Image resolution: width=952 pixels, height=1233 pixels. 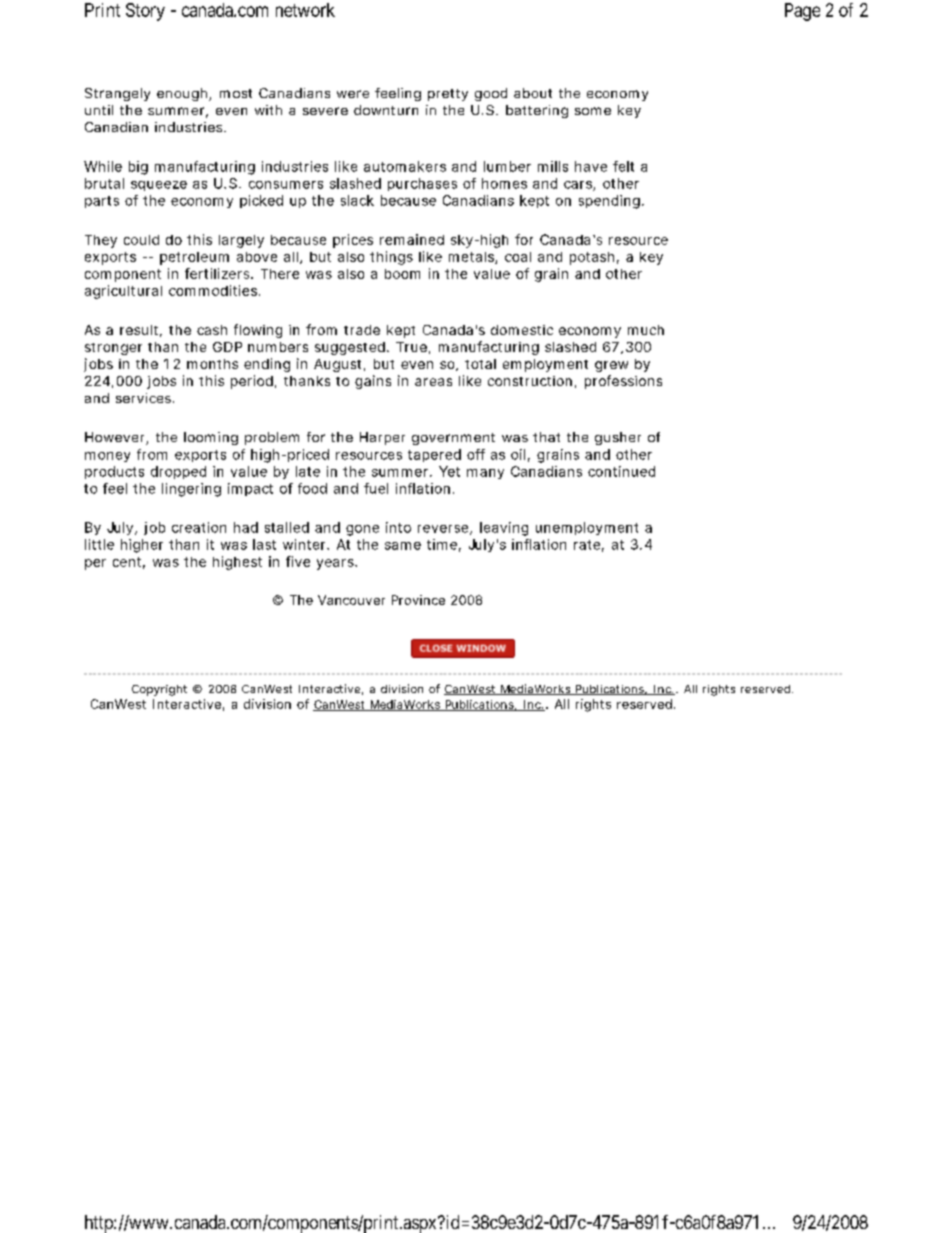 I want to click on automakers, so click(x=405, y=166).
